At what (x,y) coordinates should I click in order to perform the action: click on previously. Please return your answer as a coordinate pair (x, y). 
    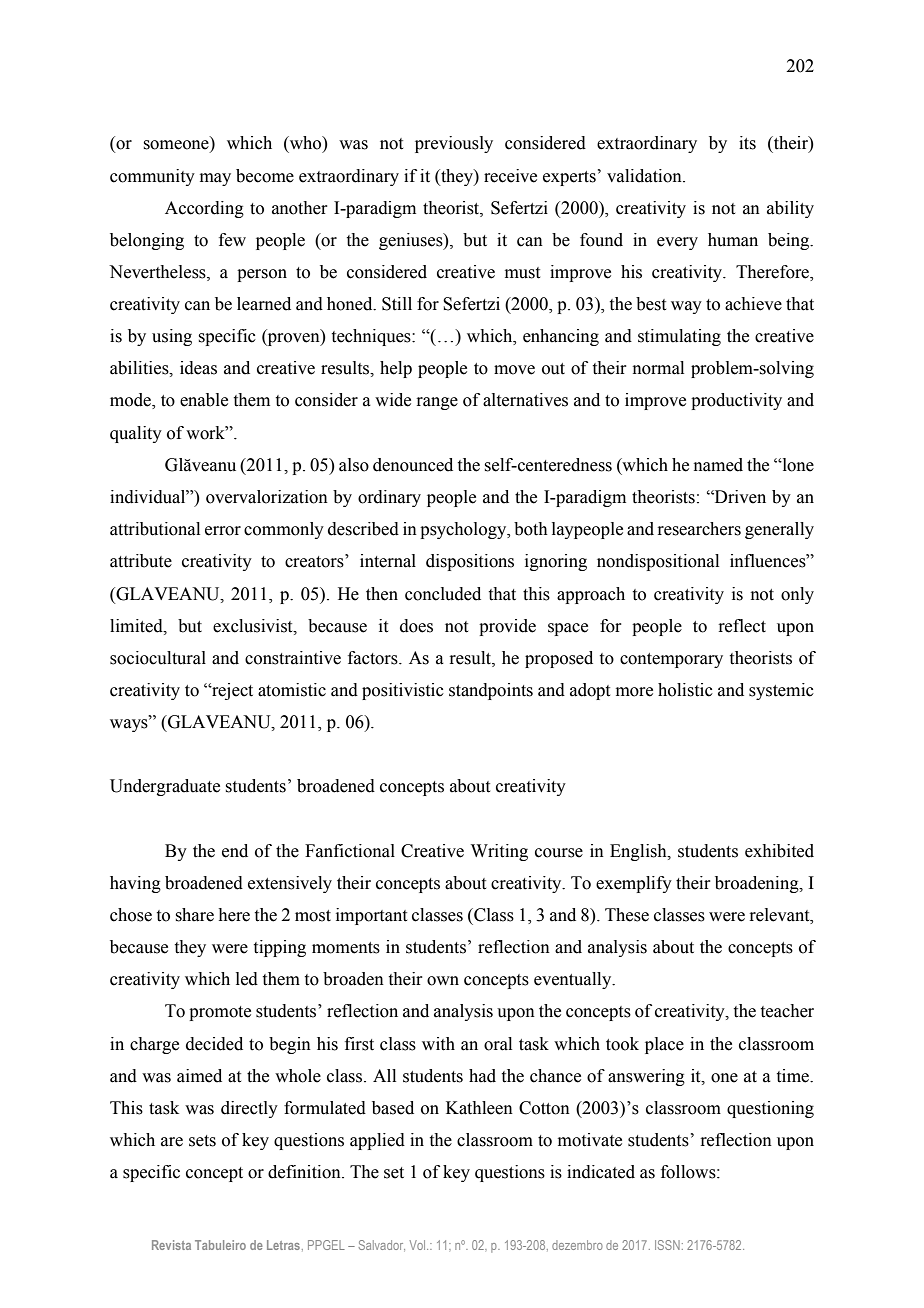
    Looking at the image, I should click on (454, 144).
